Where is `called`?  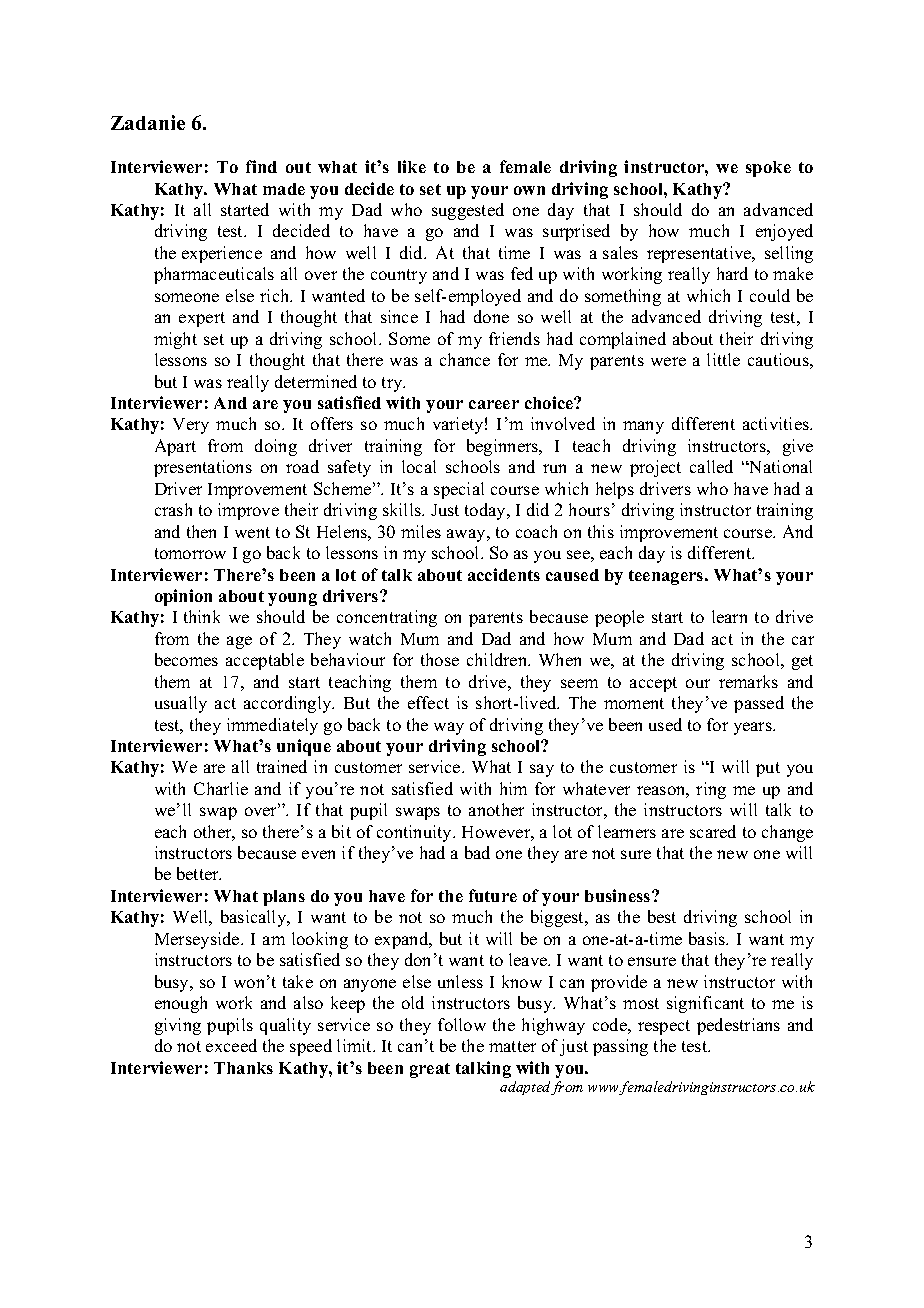
called is located at coordinates (711, 466).
